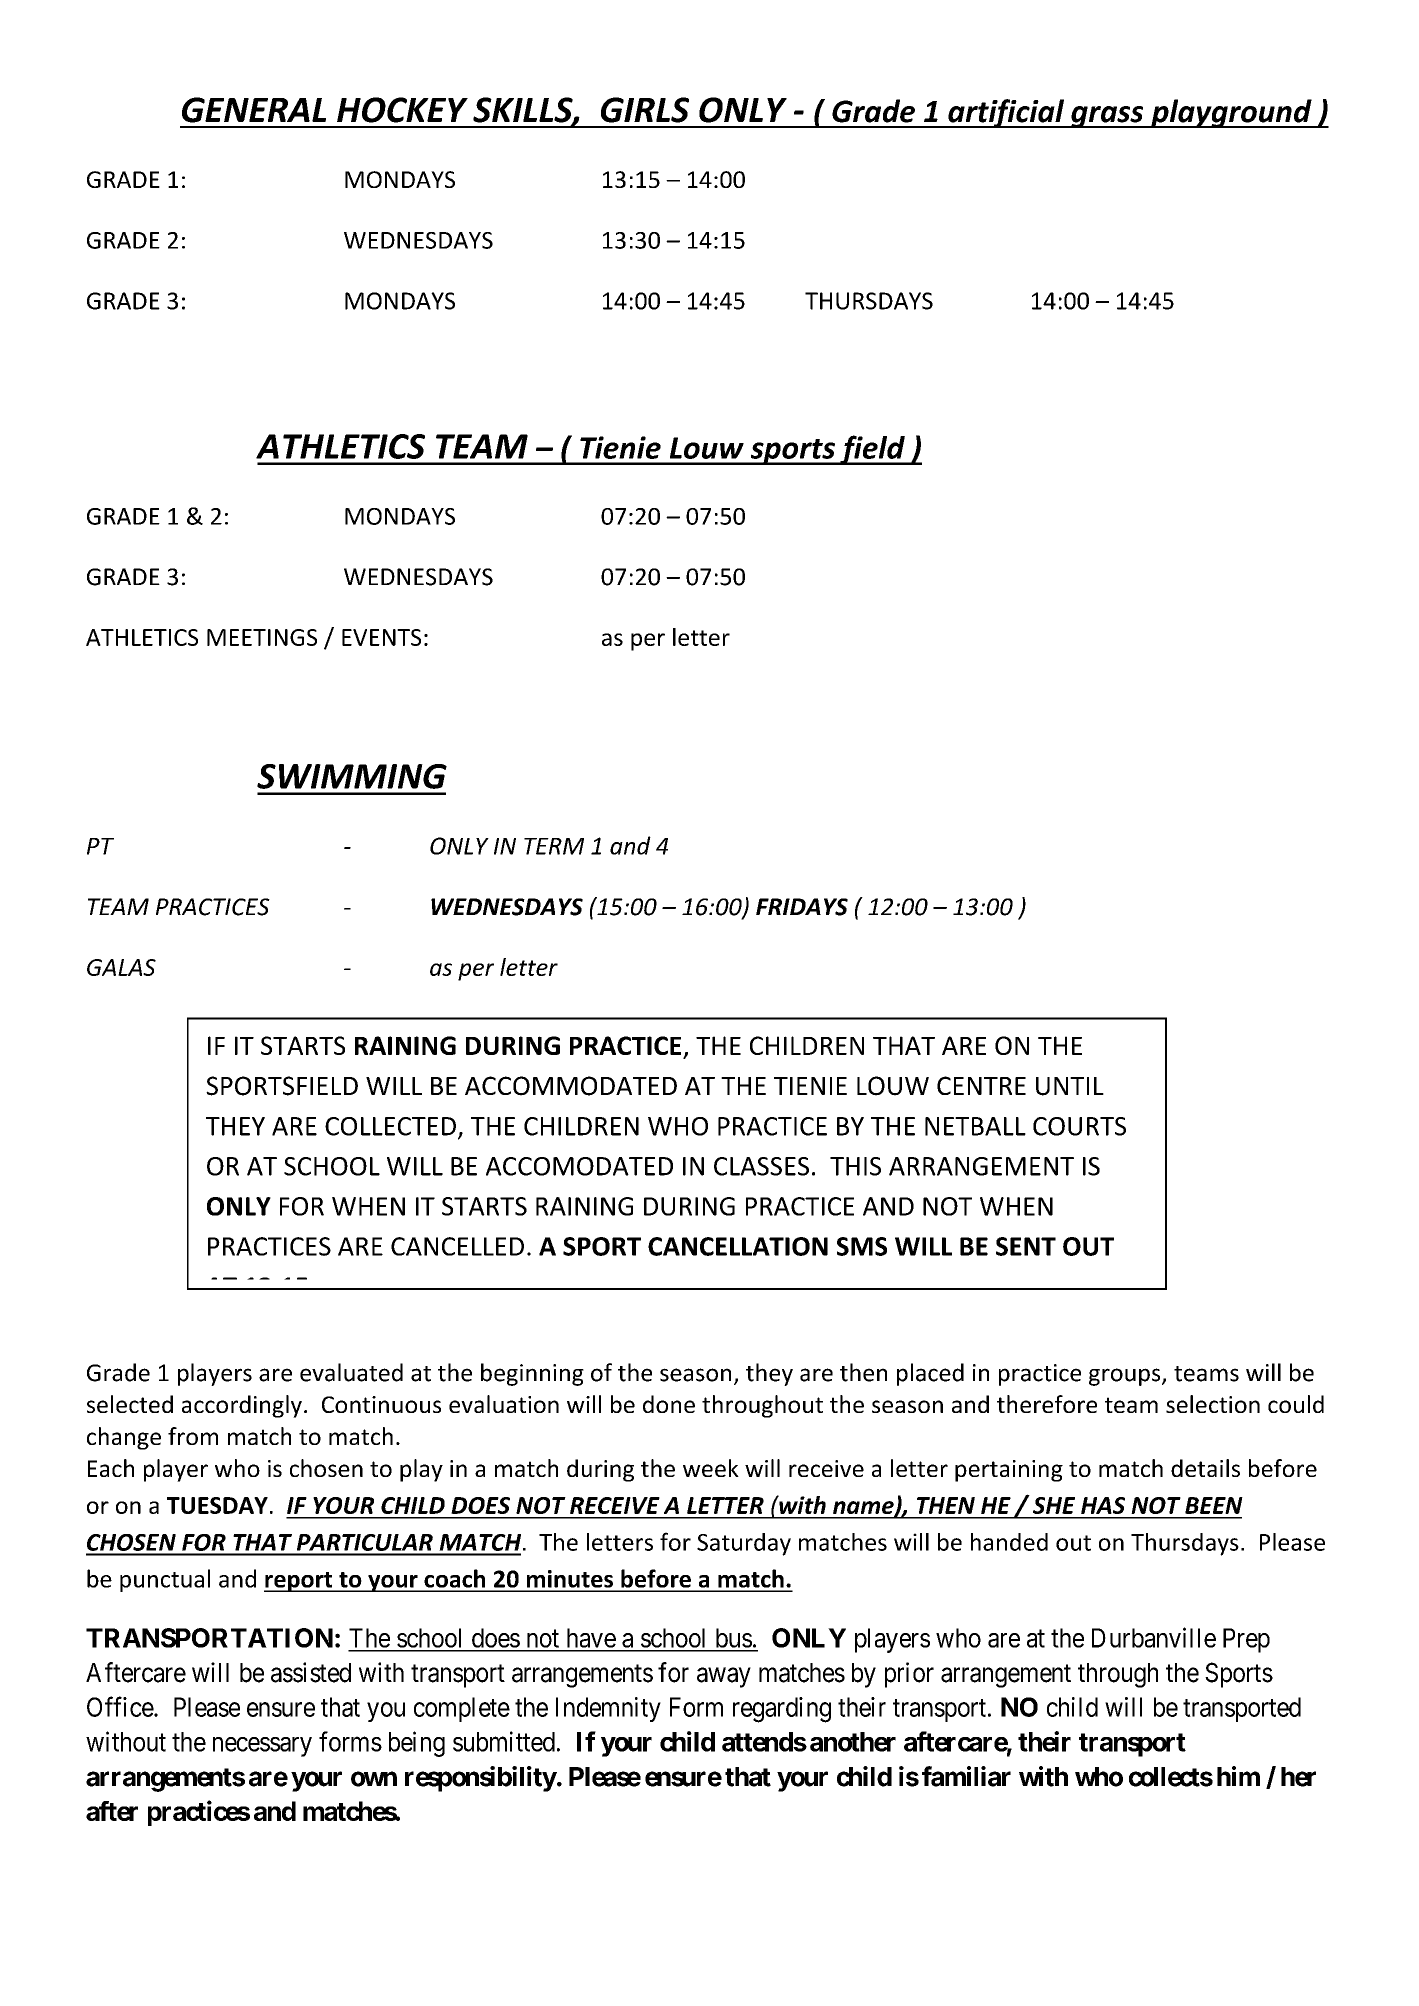 This screenshot has height=2006, width=1419. Describe the element at coordinates (645, 110) in the screenshot. I see `GIRLS` at that location.
